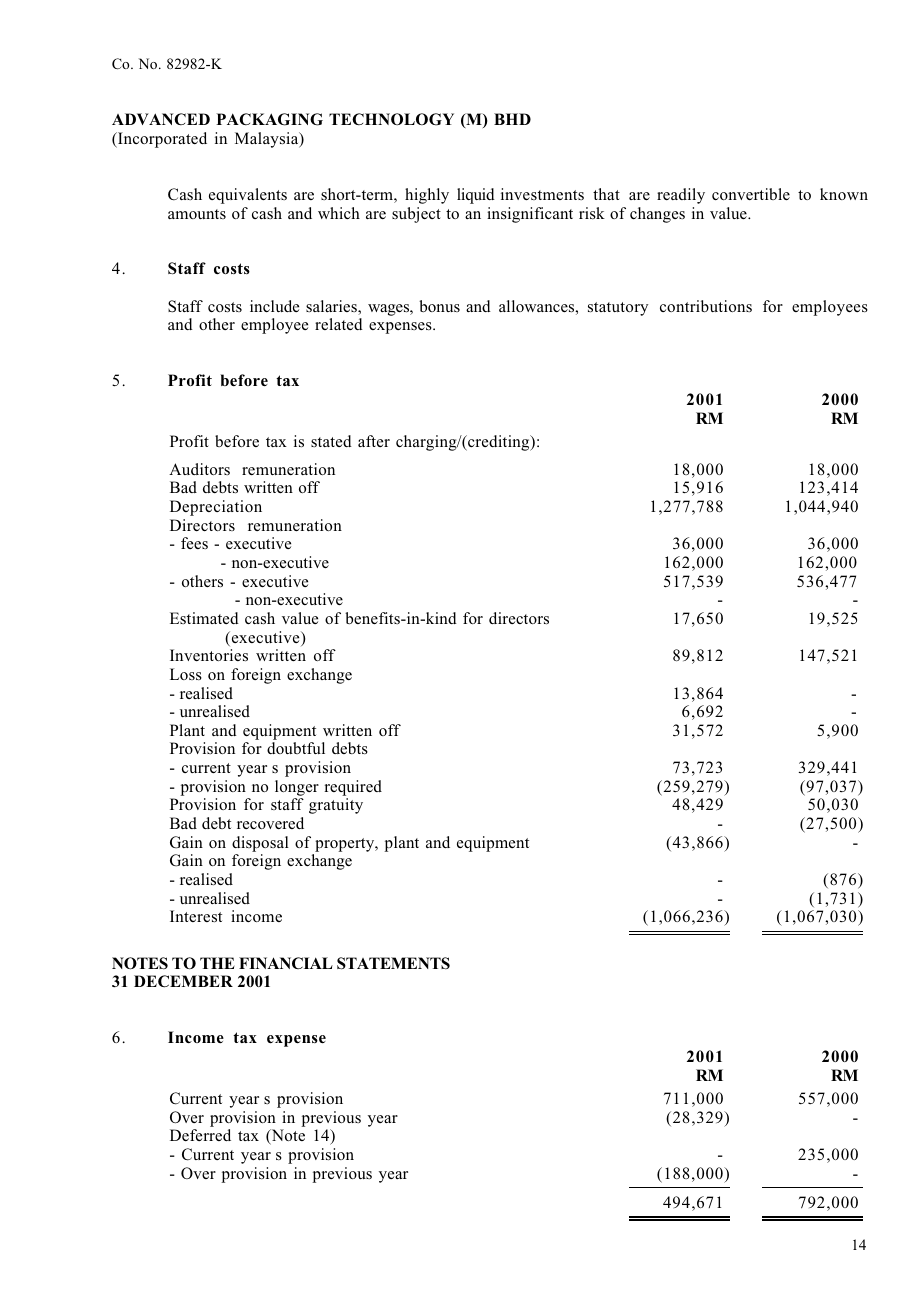 The width and height of the screenshot is (924, 1308). Describe the element at coordinates (260, 844) in the screenshot. I see `disposal` at that location.
